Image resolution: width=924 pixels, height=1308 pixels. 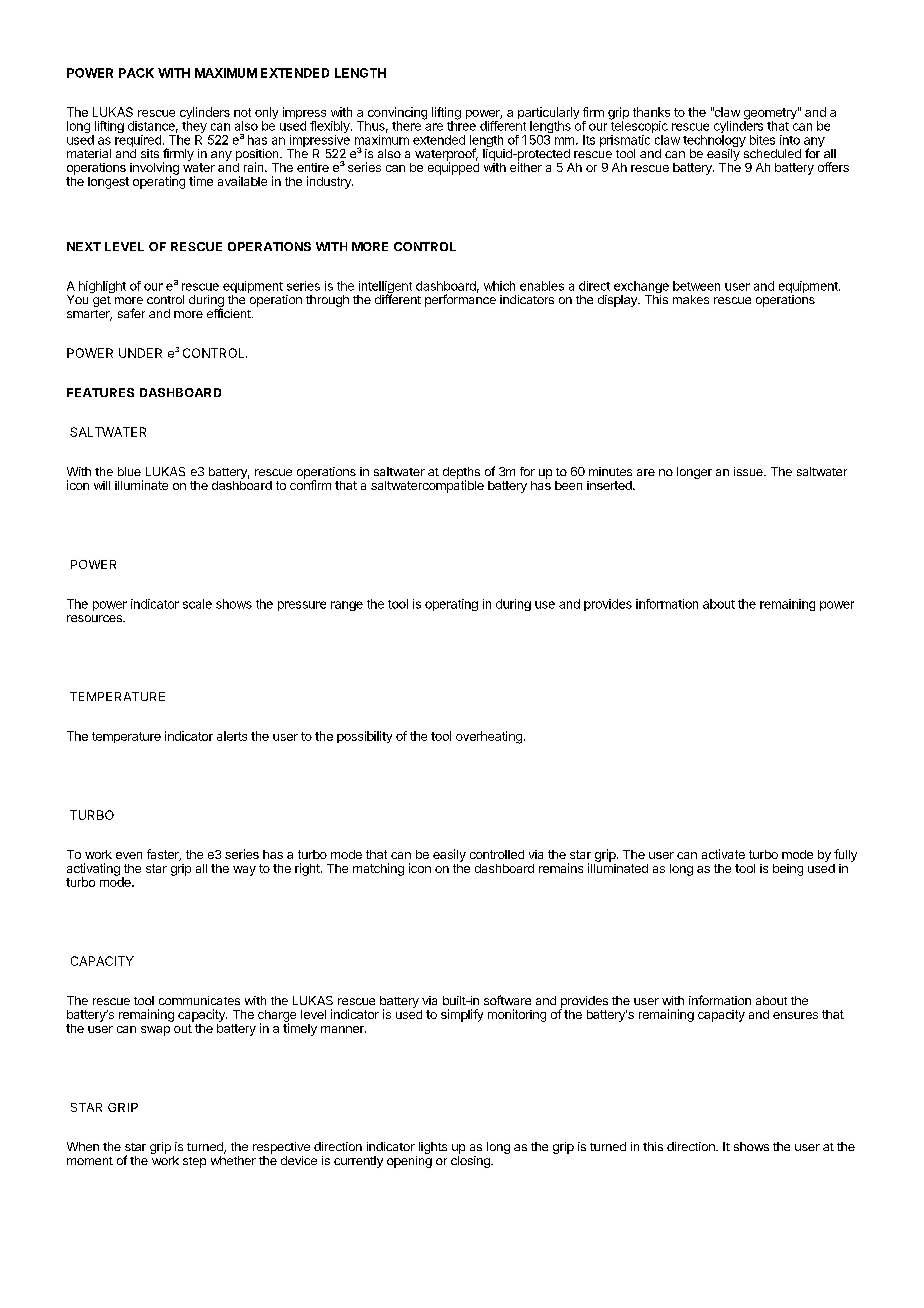 I want to click on they, so click(x=194, y=128).
